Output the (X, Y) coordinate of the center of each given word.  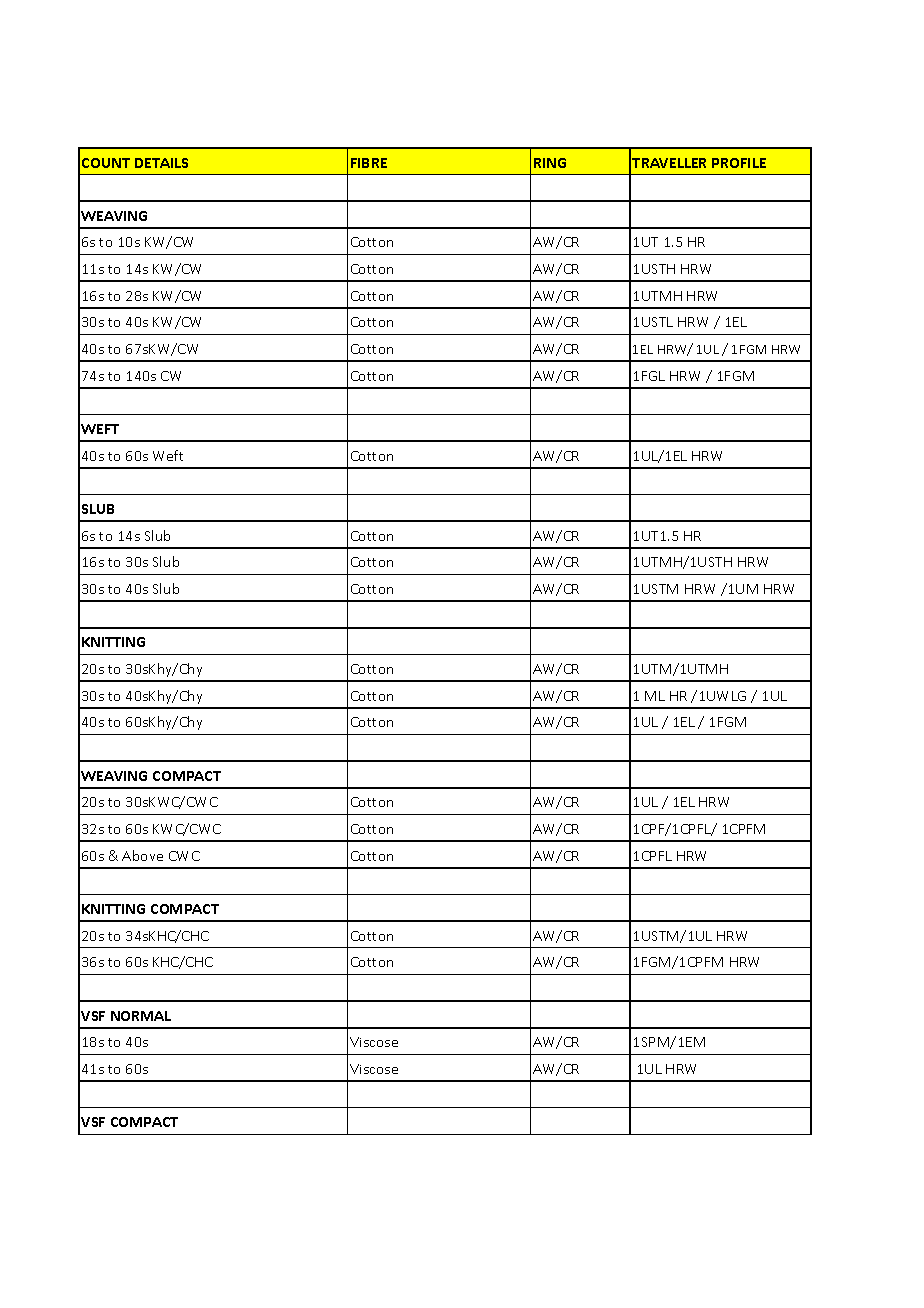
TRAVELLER (669, 163)
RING (550, 163)
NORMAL (141, 1016)
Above (142, 855)
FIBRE (369, 163)
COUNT (106, 163)
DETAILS (161, 163)
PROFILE (739, 163)
